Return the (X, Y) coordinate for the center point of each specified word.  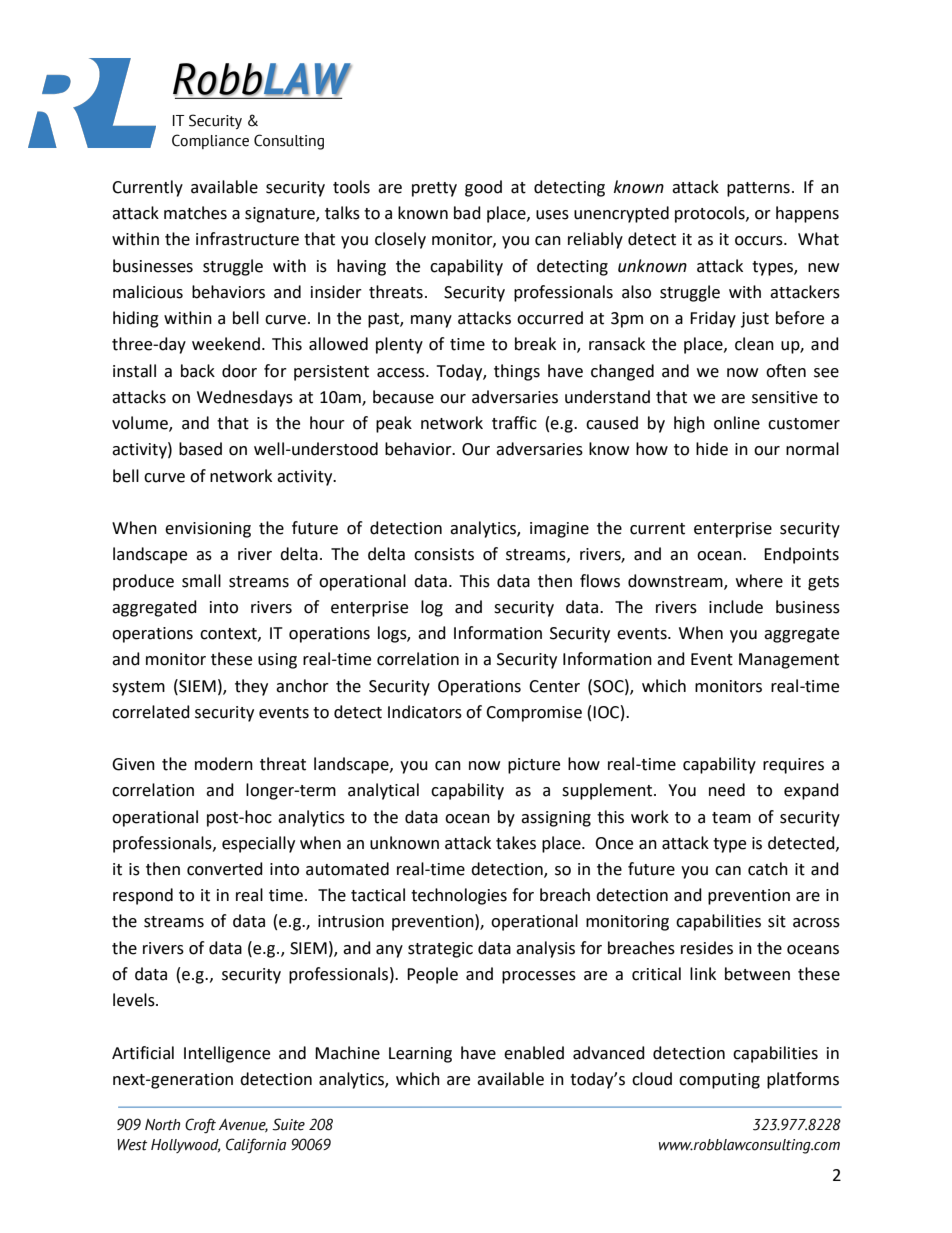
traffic (514, 423)
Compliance (210, 141)
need (727, 790)
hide (712, 449)
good (483, 188)
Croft (200, 1125)
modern (224, 764)
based (200, 449)
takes (516, 843)
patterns (758, 189)
